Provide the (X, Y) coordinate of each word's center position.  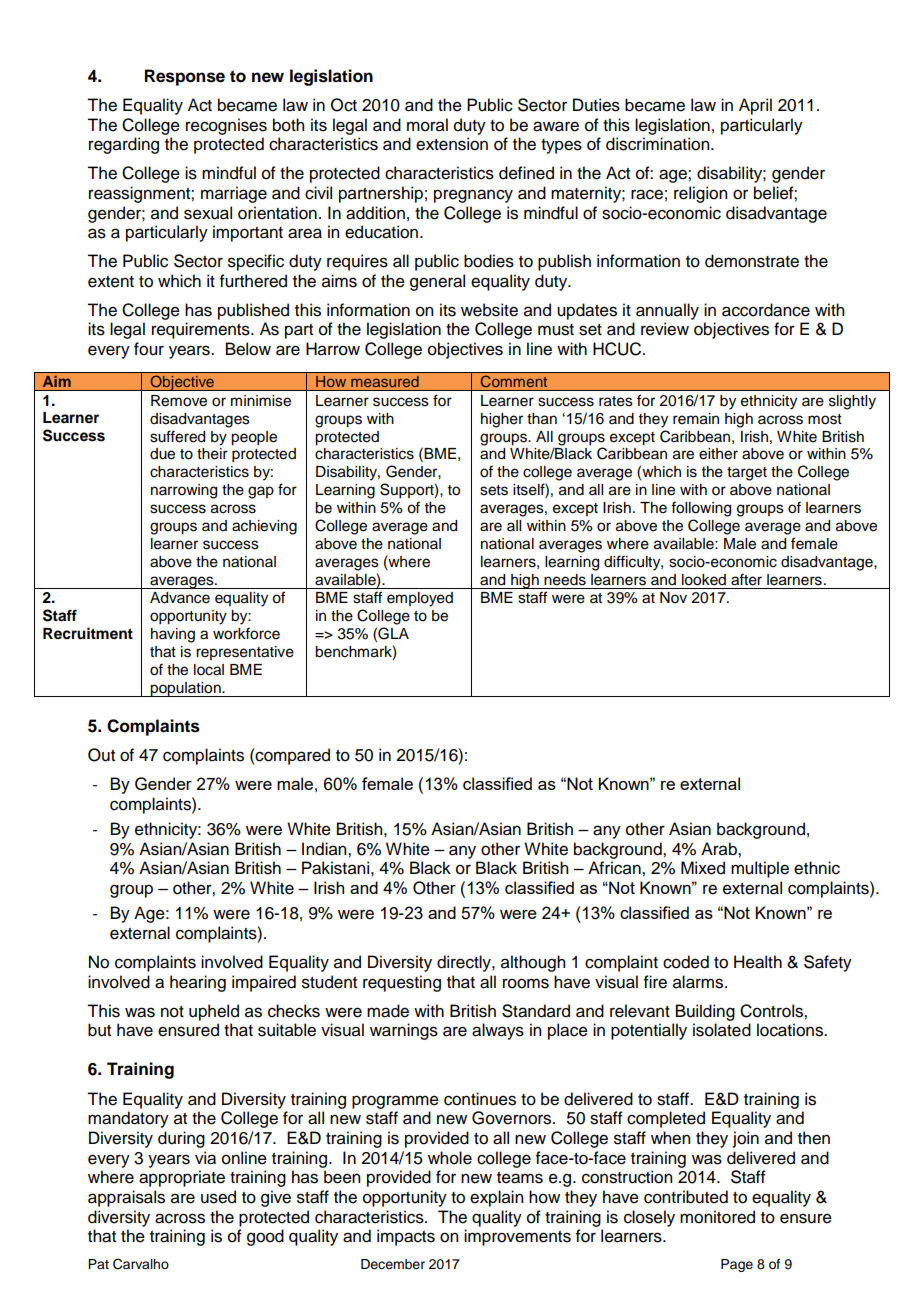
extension (452, 144)
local (209, 670)
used (218, 1197)
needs (565, 580)
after (746, 579)
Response (185, 77)
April (755, 106)
